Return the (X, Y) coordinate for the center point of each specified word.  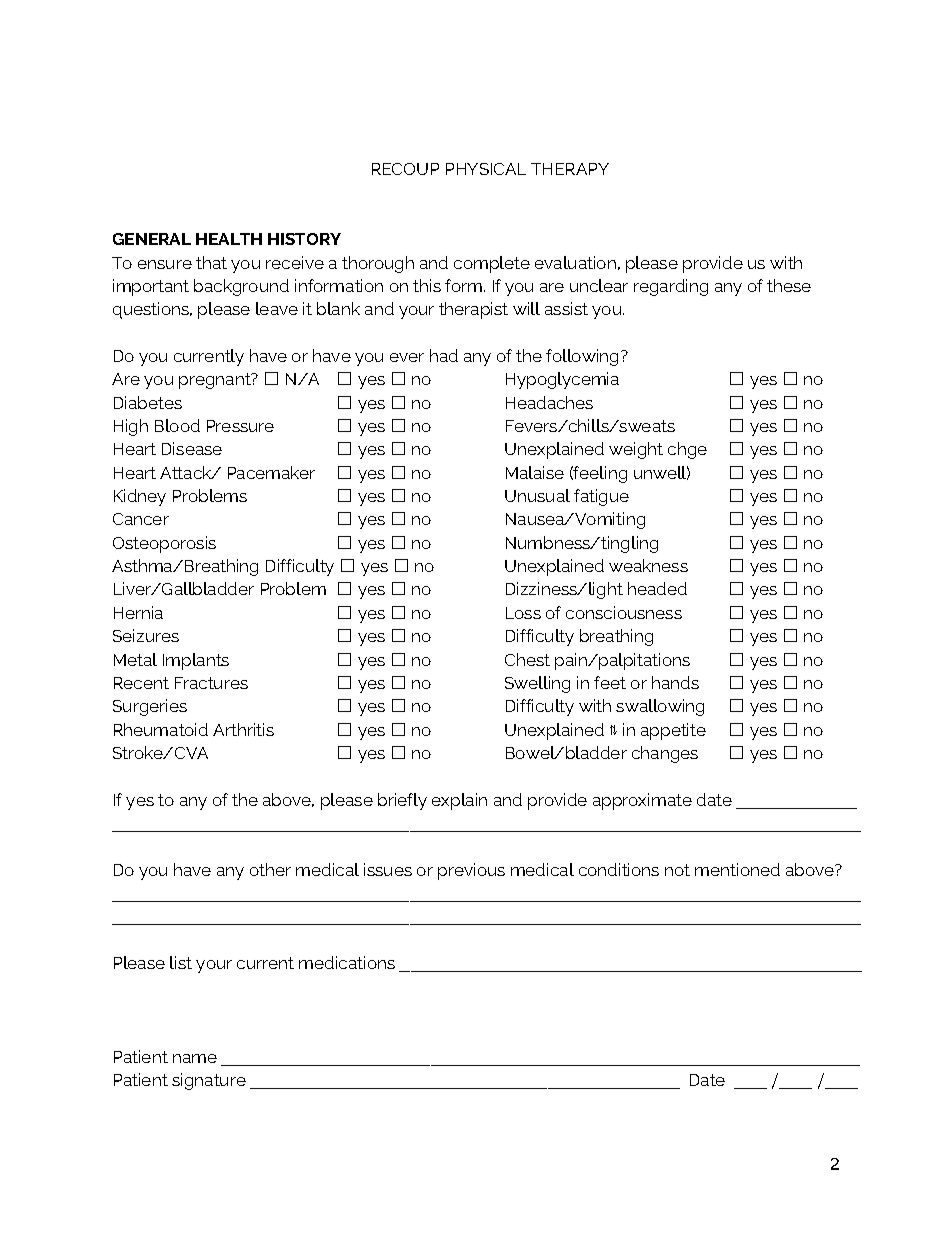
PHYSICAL (486, 169)
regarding (671, 287)
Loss (523, 613)
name (195, 1058)
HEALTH (229, 239)
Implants (196, 661)
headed (657, 588)
